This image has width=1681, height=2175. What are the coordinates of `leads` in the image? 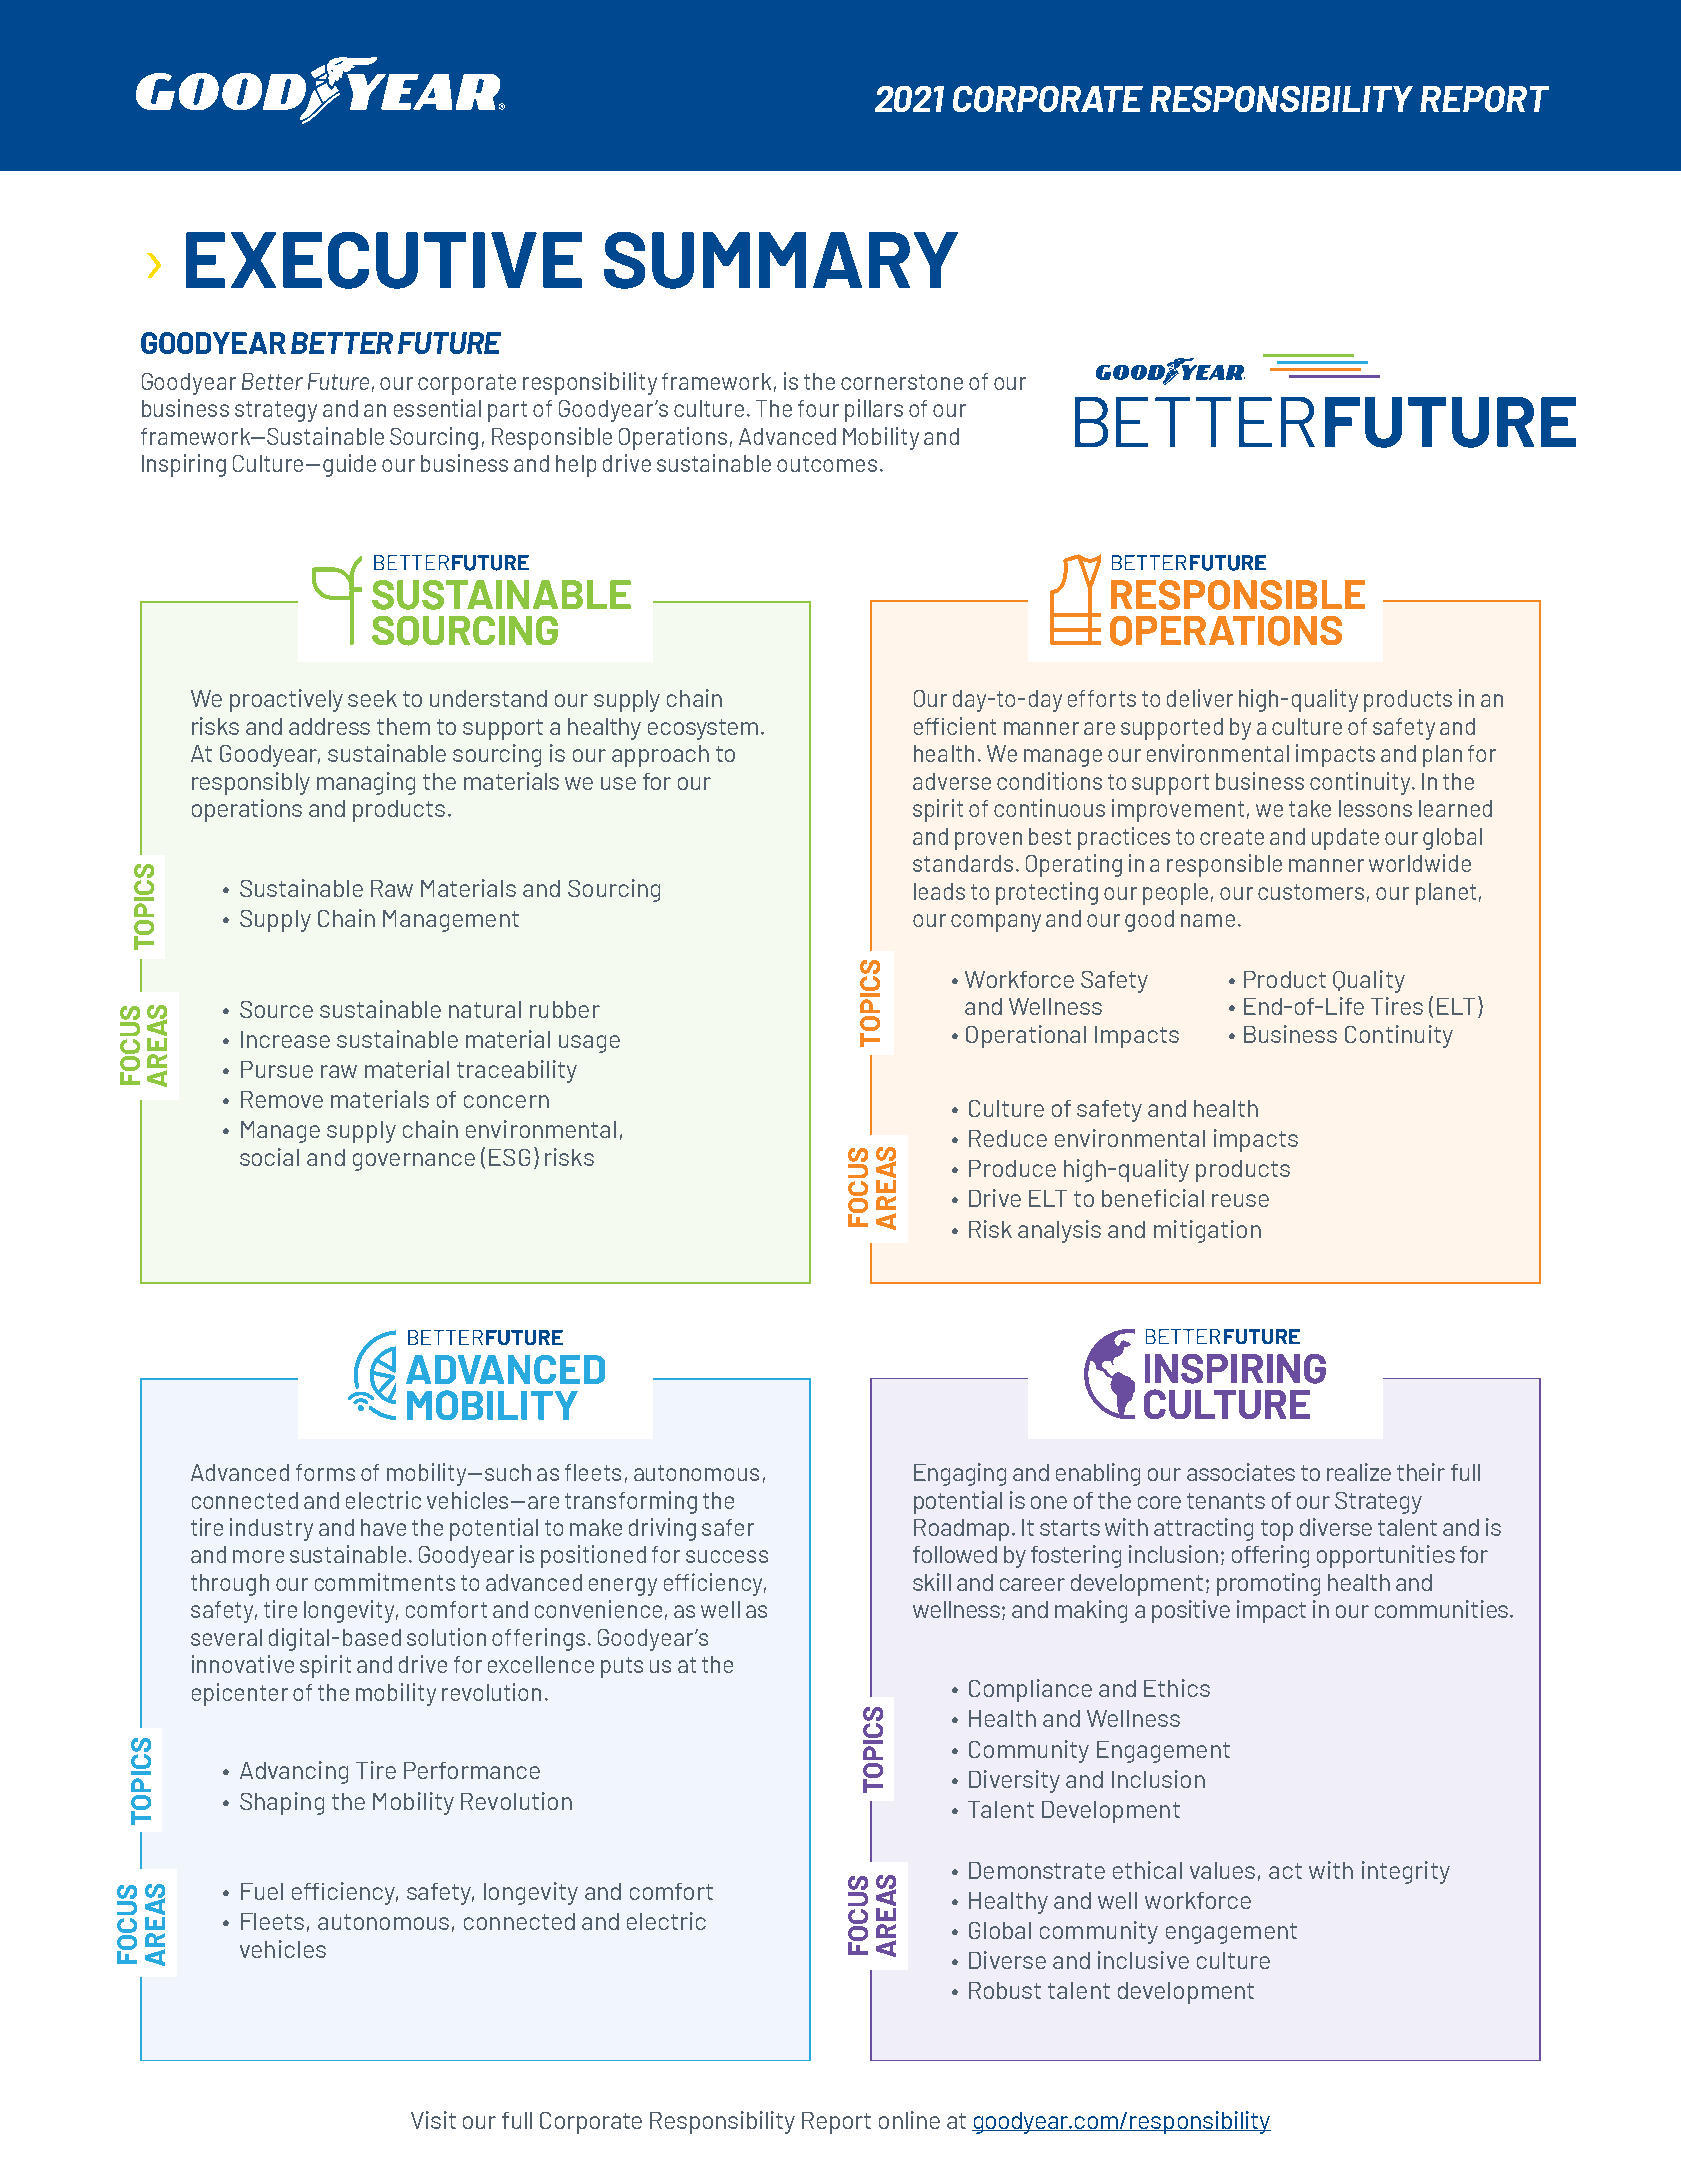 It's located at (939, 891).
